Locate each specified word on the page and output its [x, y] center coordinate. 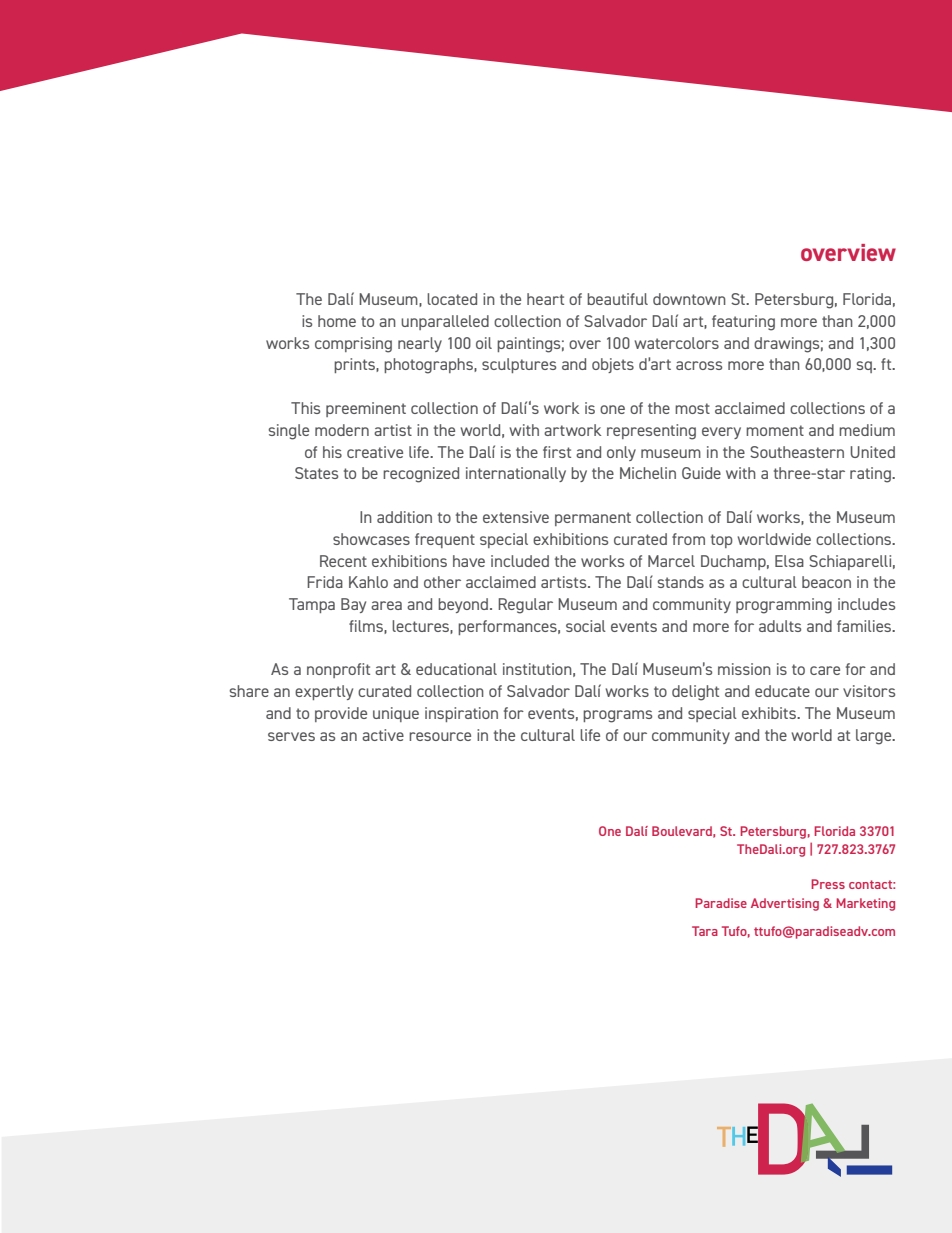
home [337, 321]
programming [784, 606]
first [557, 452]
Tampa [312, 605]
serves [291, 736]
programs [617, 716]
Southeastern [797, 452]
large [875, 737]
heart [545, 299]
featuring [743, 323]
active [383, 735]
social [586, 626]
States [316, 473]
